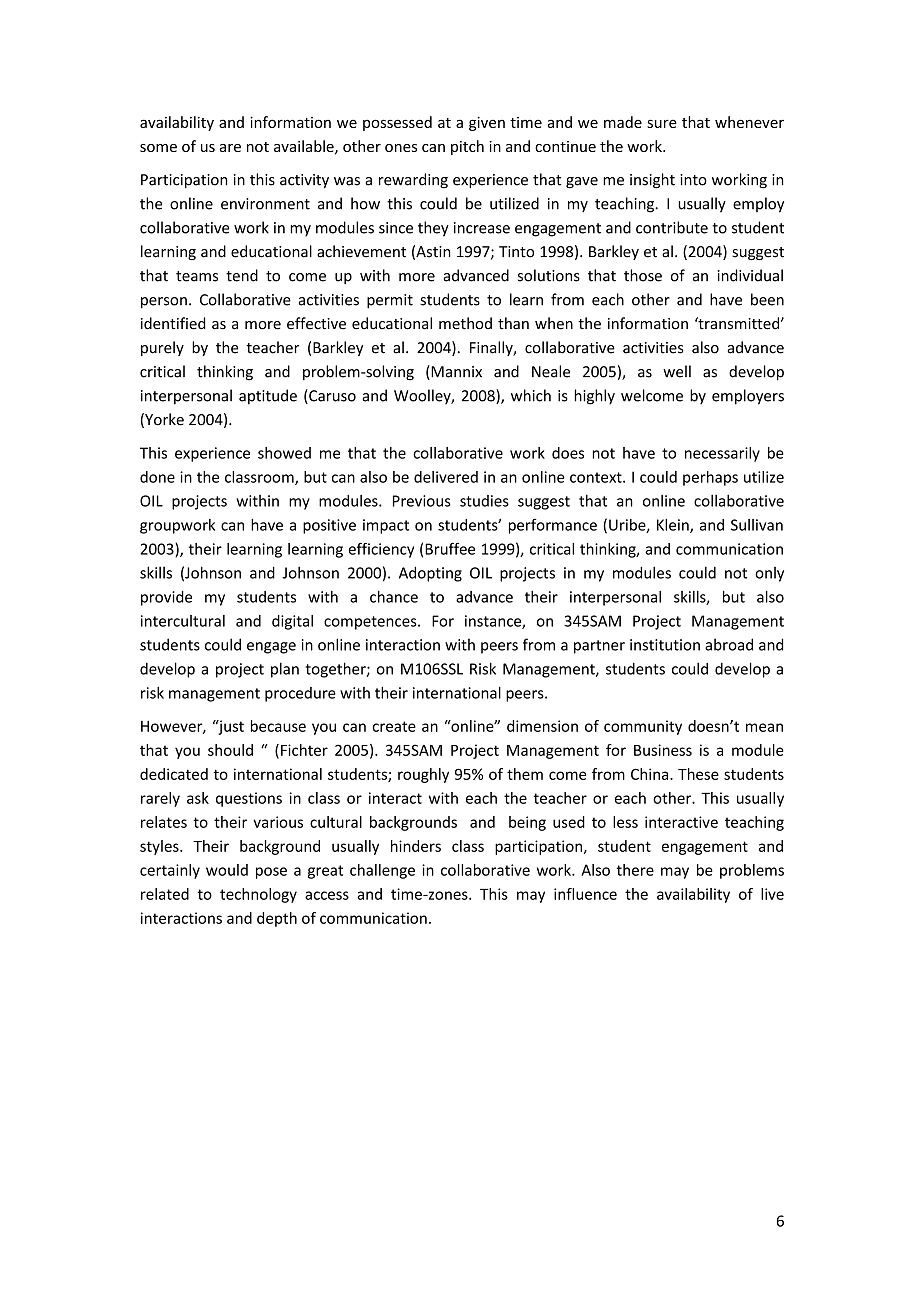 This image has width=924, height=1308. I want to click on pitch, so click(467, 147).
